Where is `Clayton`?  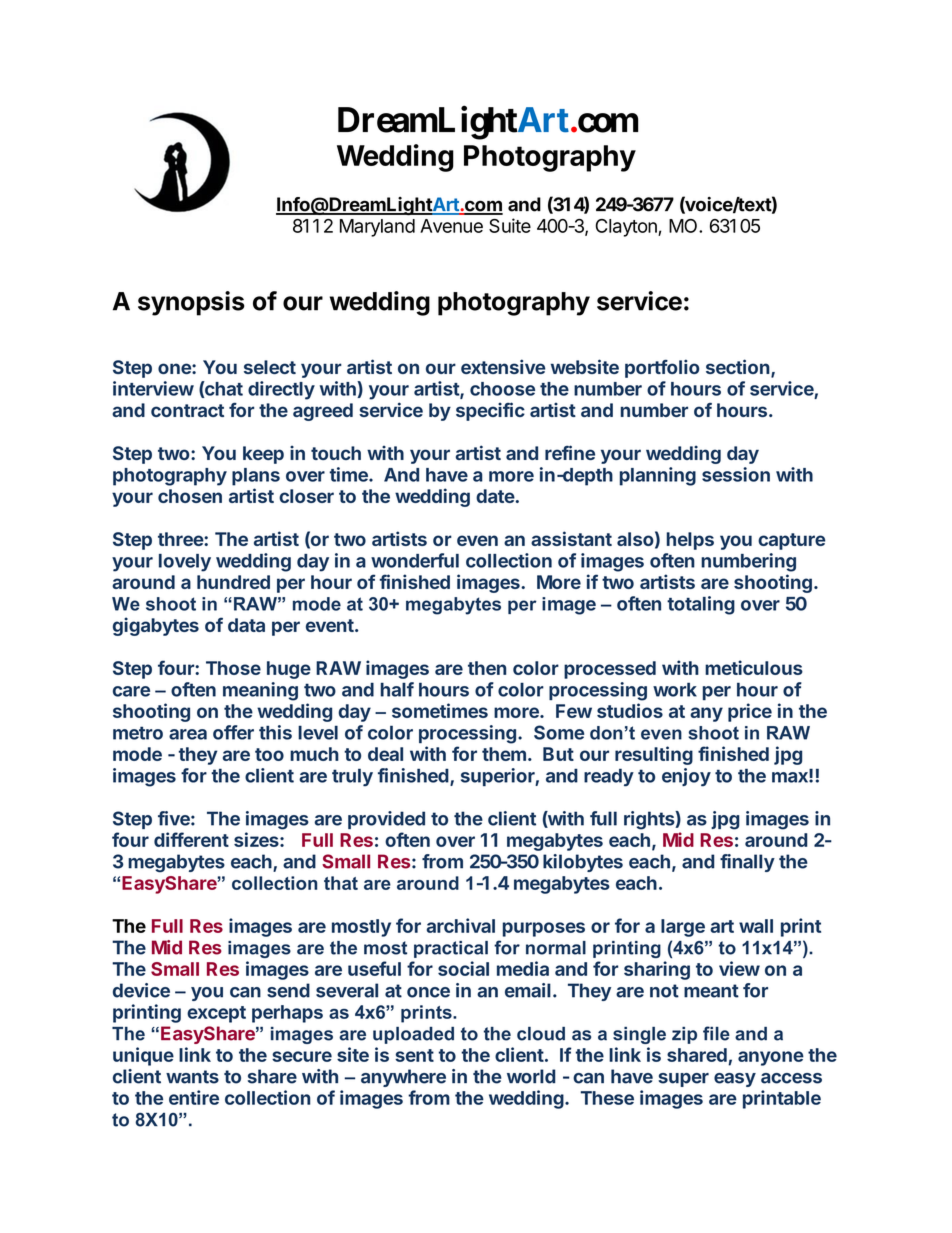 Clayton is located at coordinates (627, 228).
